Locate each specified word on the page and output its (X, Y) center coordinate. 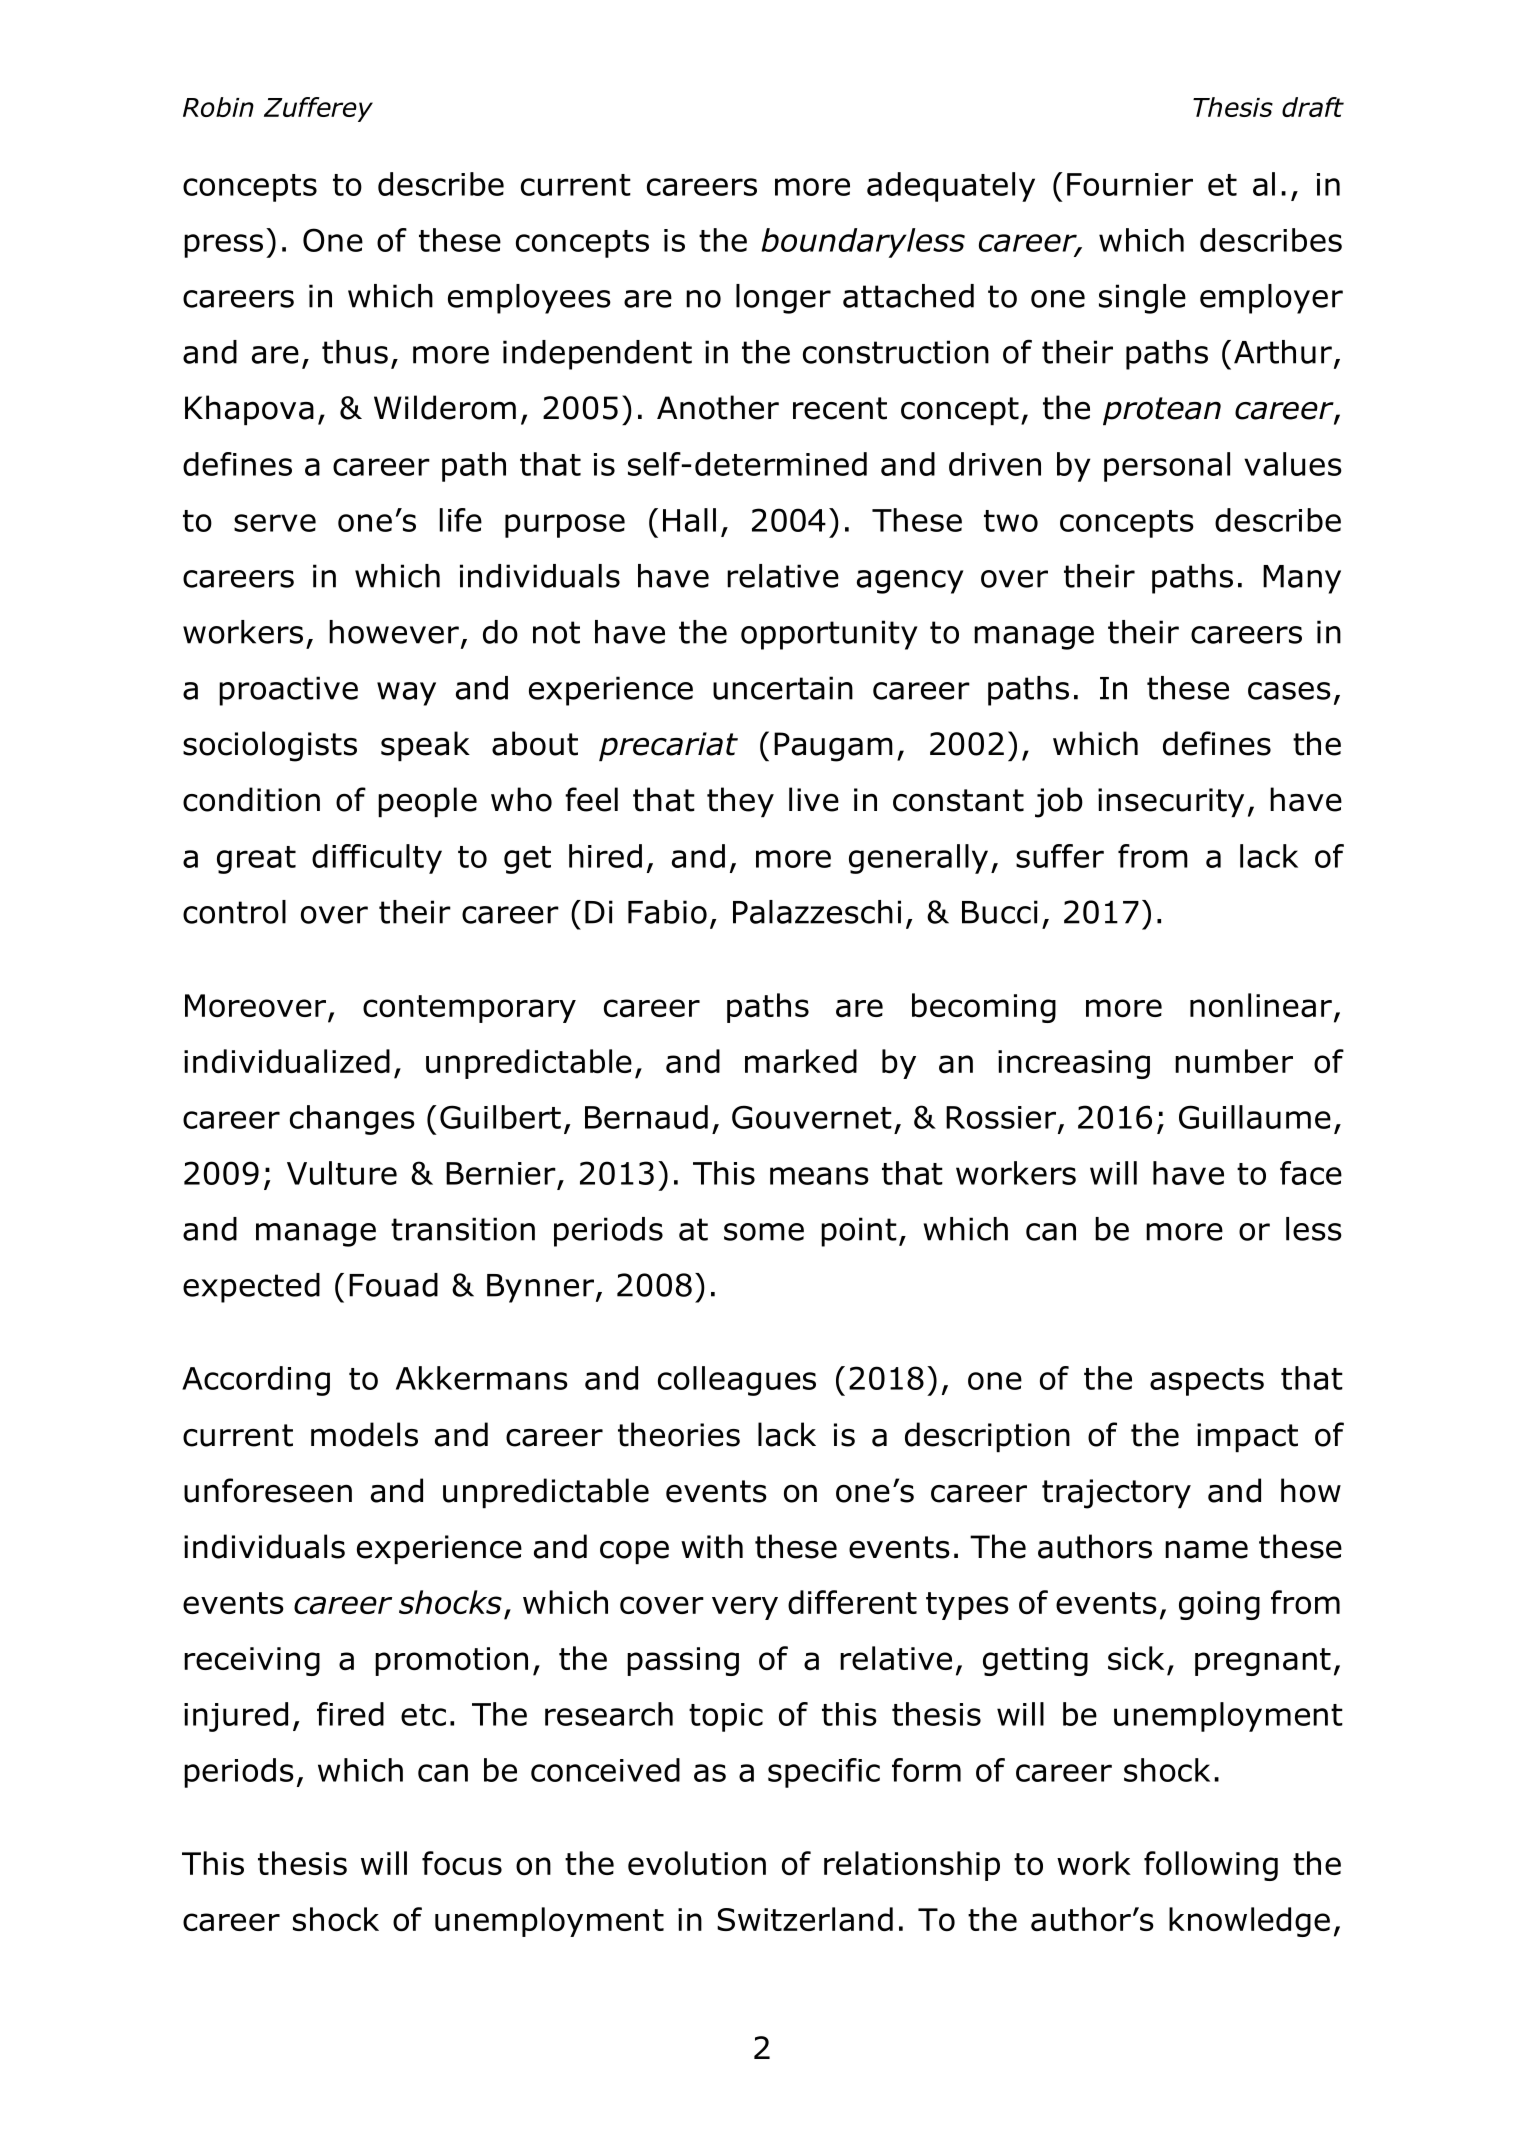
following (1211, 1866)
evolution (697, 1863)
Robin (218, 107)
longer (783, 299)
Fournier (1130, 184)
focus (462, 1863)
